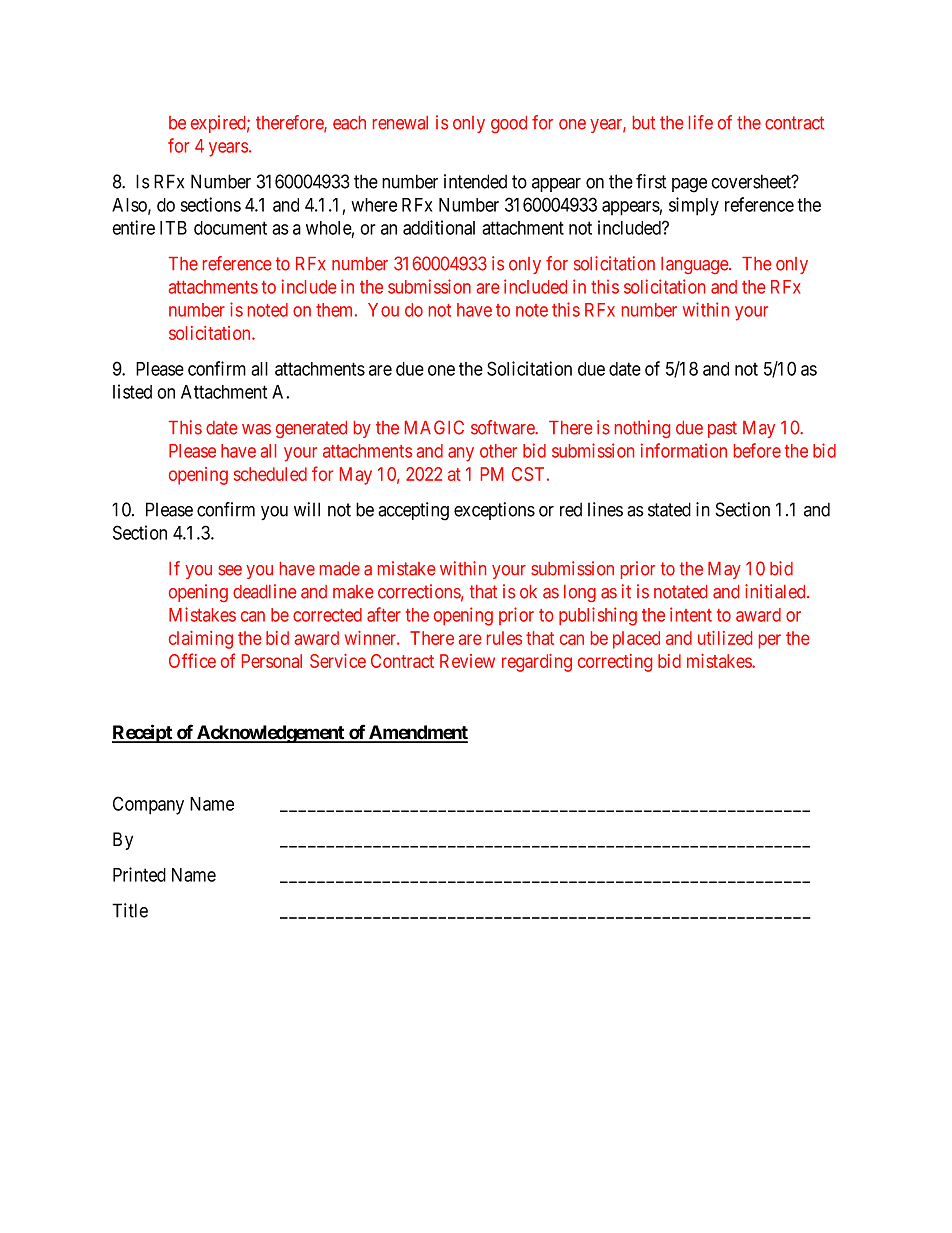  I want to click on renewal, so click(400, 123).
